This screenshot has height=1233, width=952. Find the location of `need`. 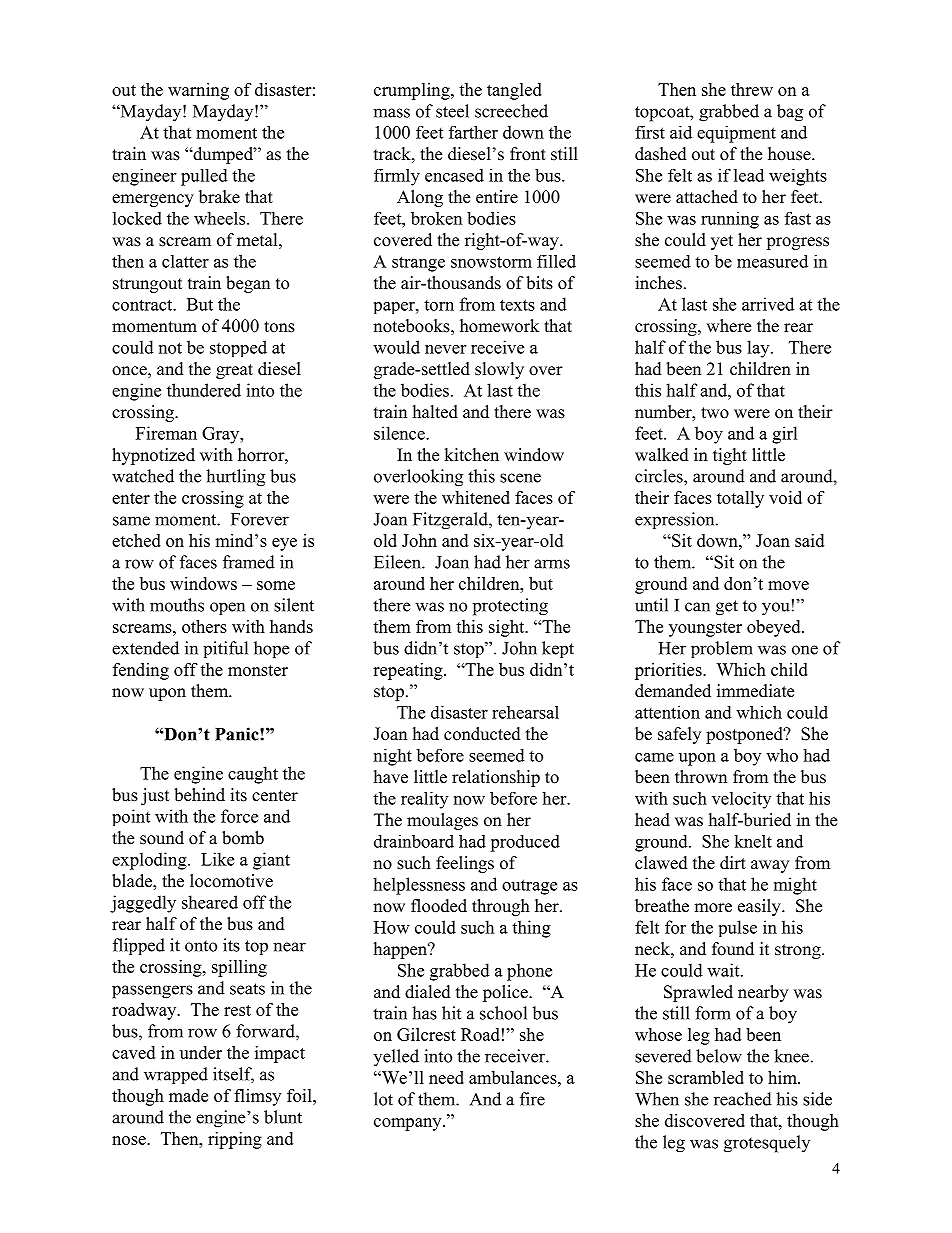

need is located at coordinates (446, 1077).
